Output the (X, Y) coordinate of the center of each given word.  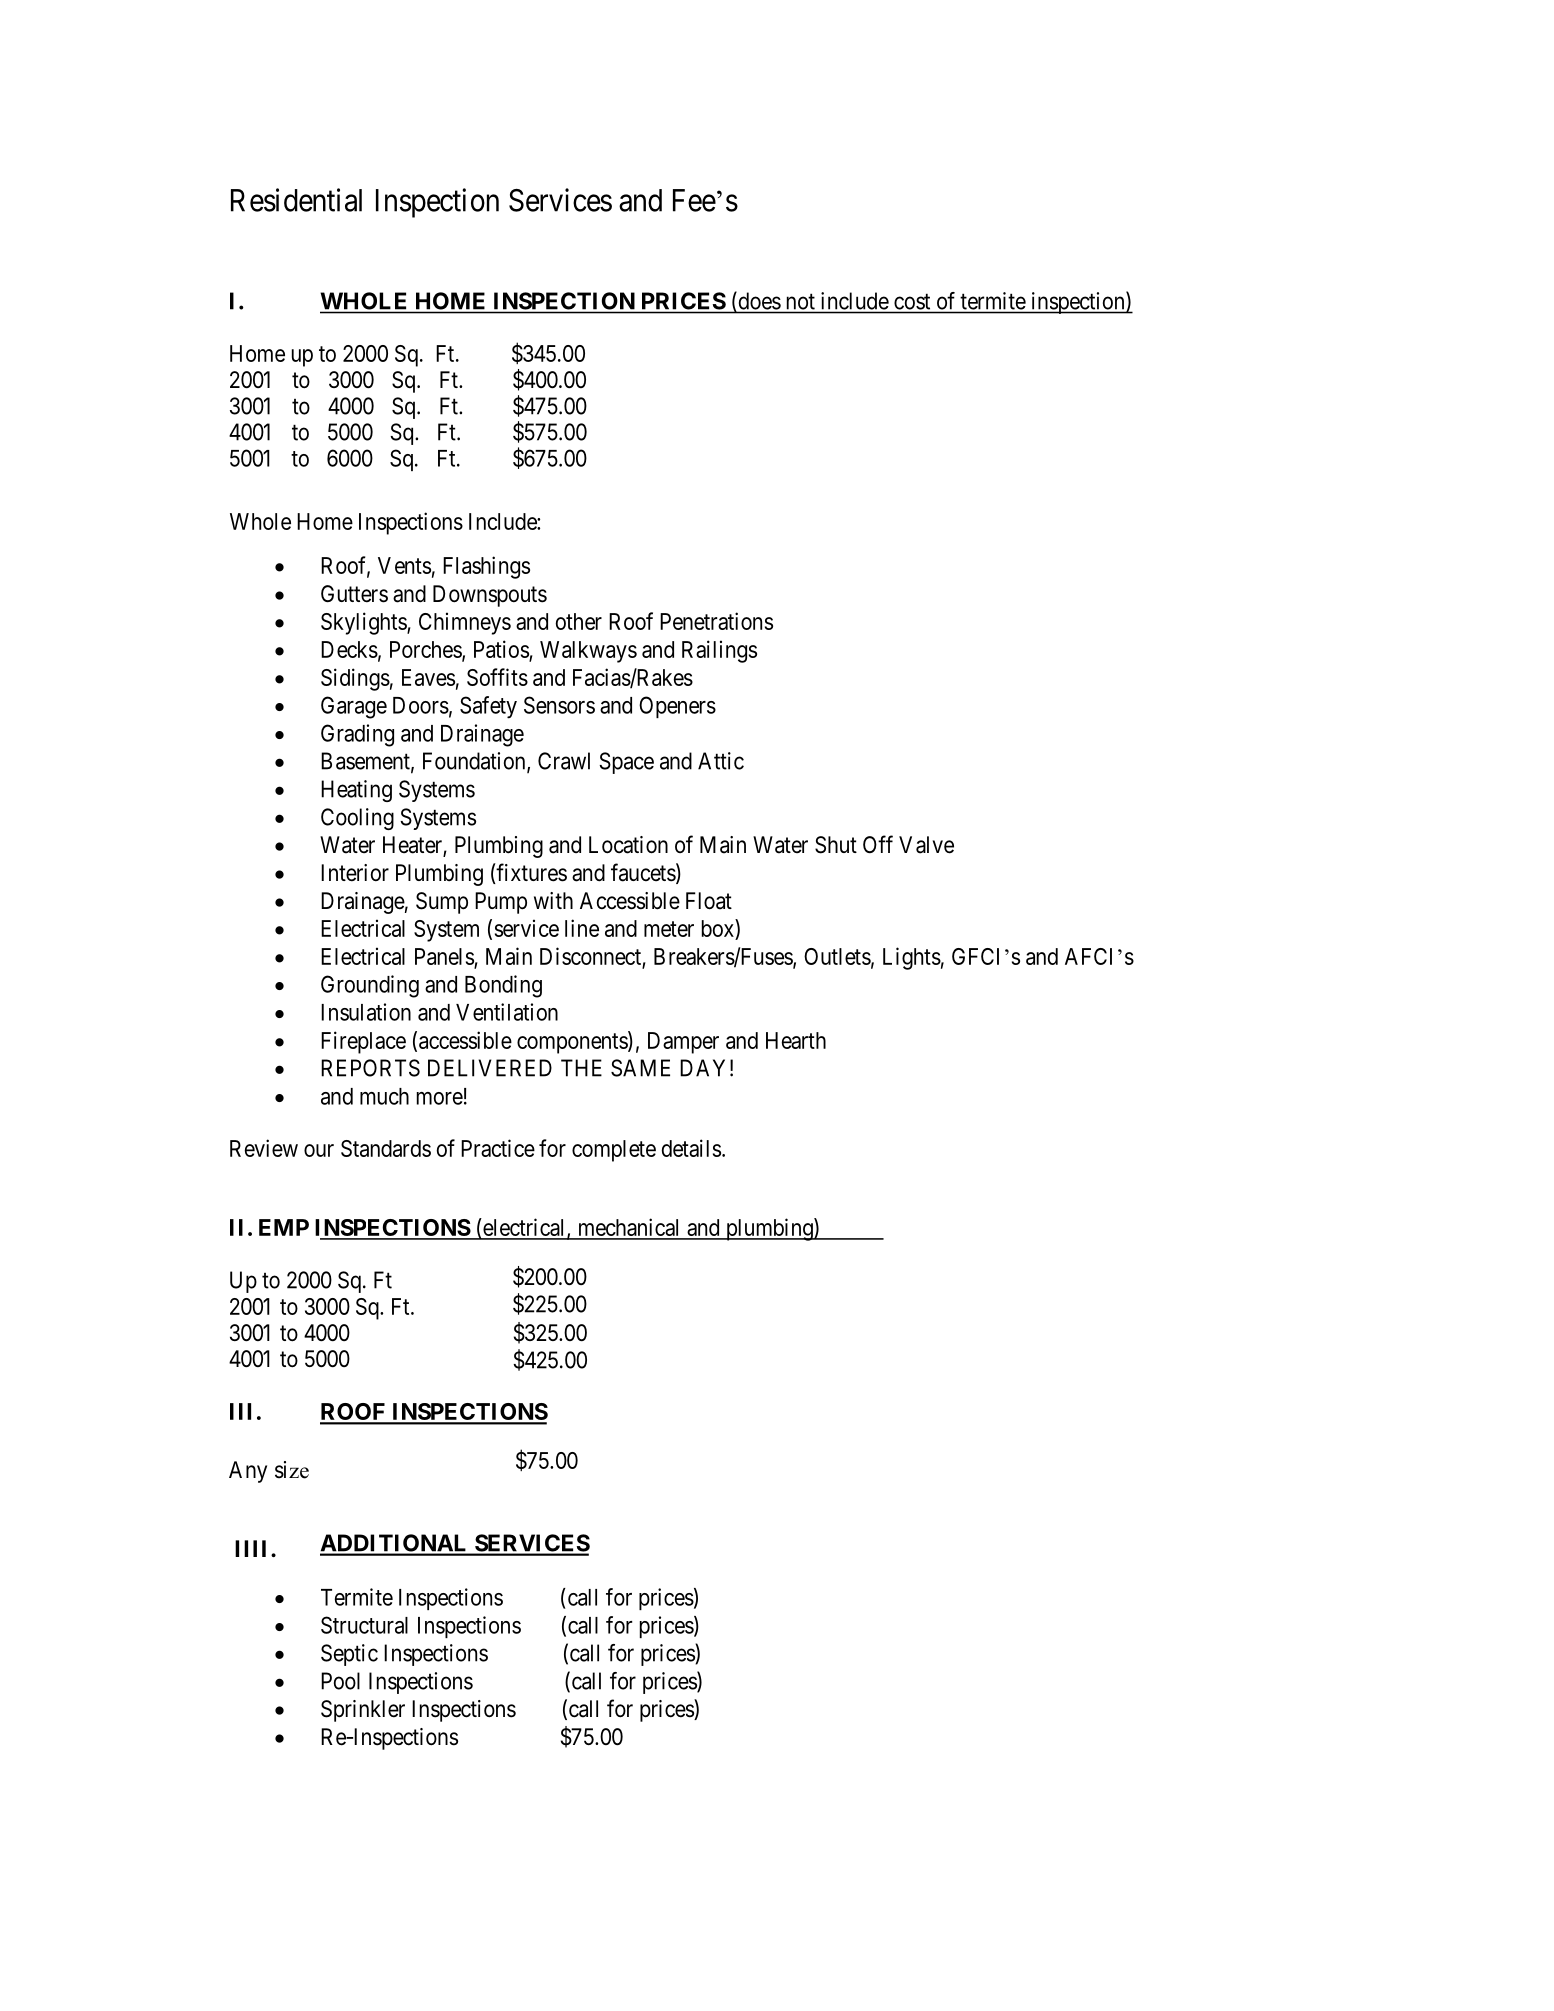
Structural (364, 1625)
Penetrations (716, 621)
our (319, 1150)
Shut (836, 845)
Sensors (559, 705)
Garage (354, 707)
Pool (340, 1681)
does (758, 302)
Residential (296, 200)
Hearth (796, 1040)
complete (614, 1151)
